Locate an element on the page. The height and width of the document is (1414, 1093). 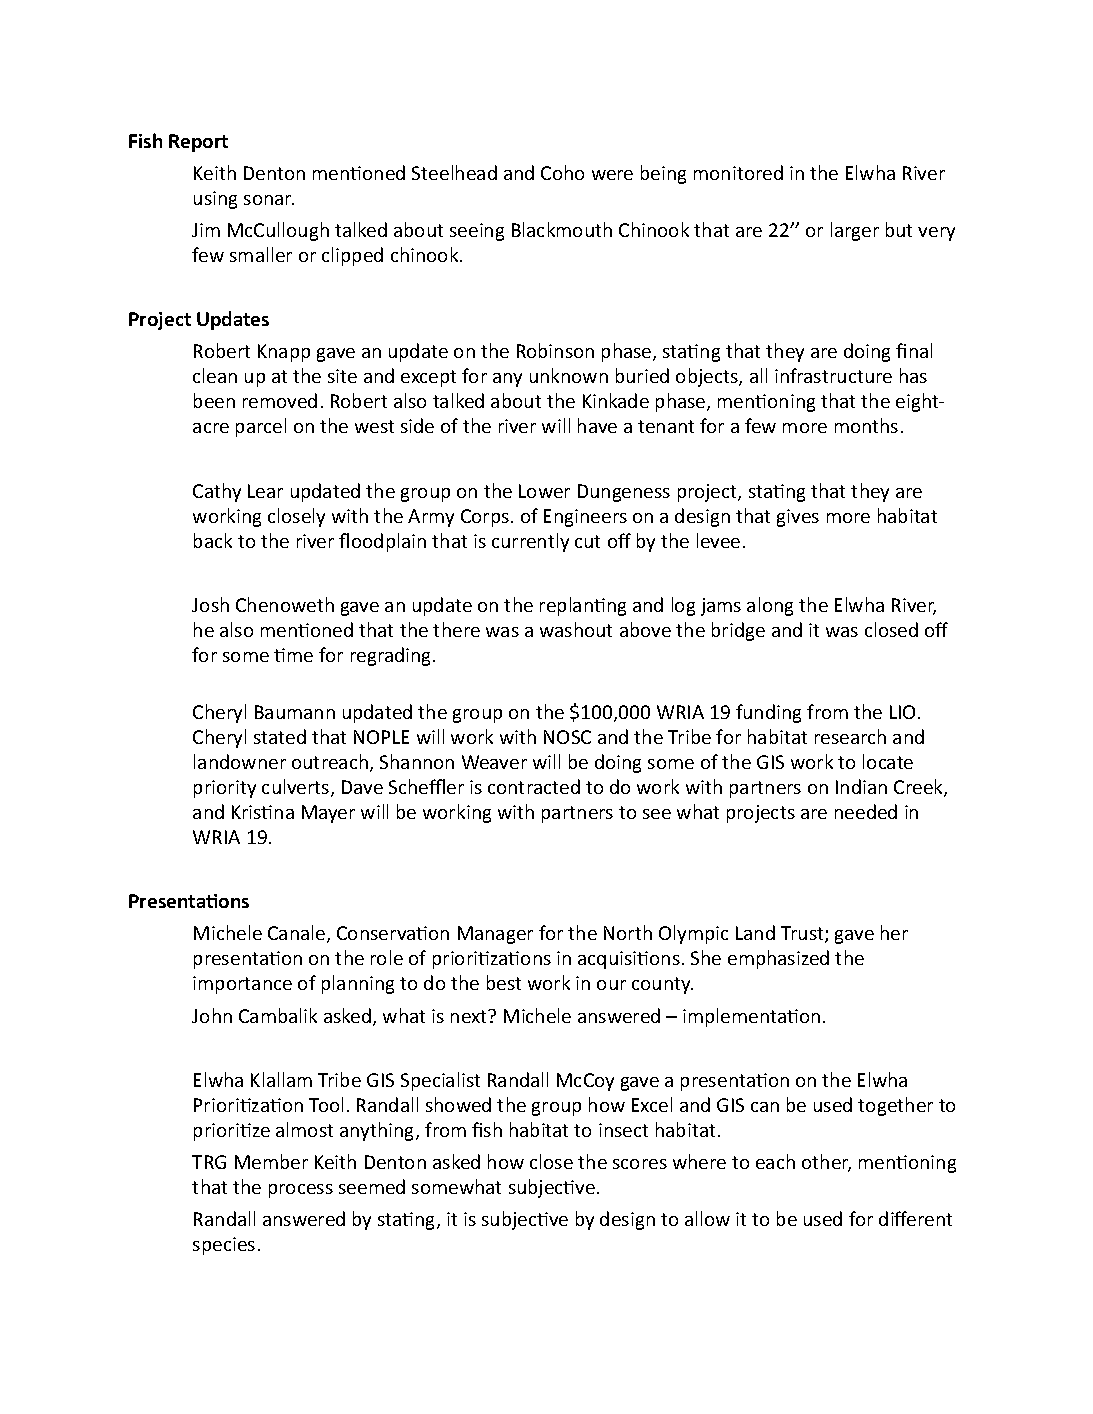
other is located at coordinates (826, 1163).
